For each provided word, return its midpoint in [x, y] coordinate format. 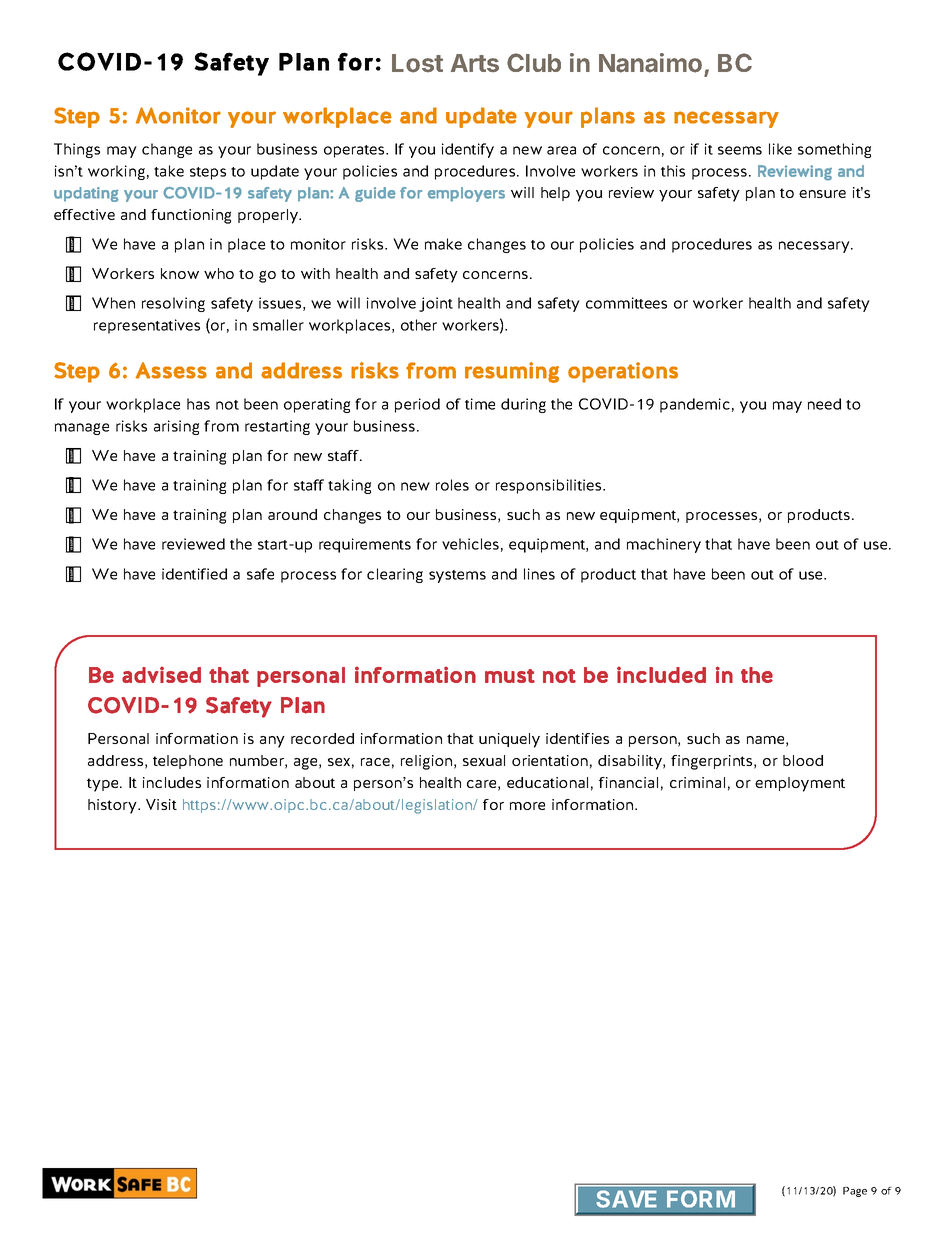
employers [466, 194]
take [169, 171]
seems [740, 150]
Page [855, 1192]
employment [800, 784]
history [113, 806]
